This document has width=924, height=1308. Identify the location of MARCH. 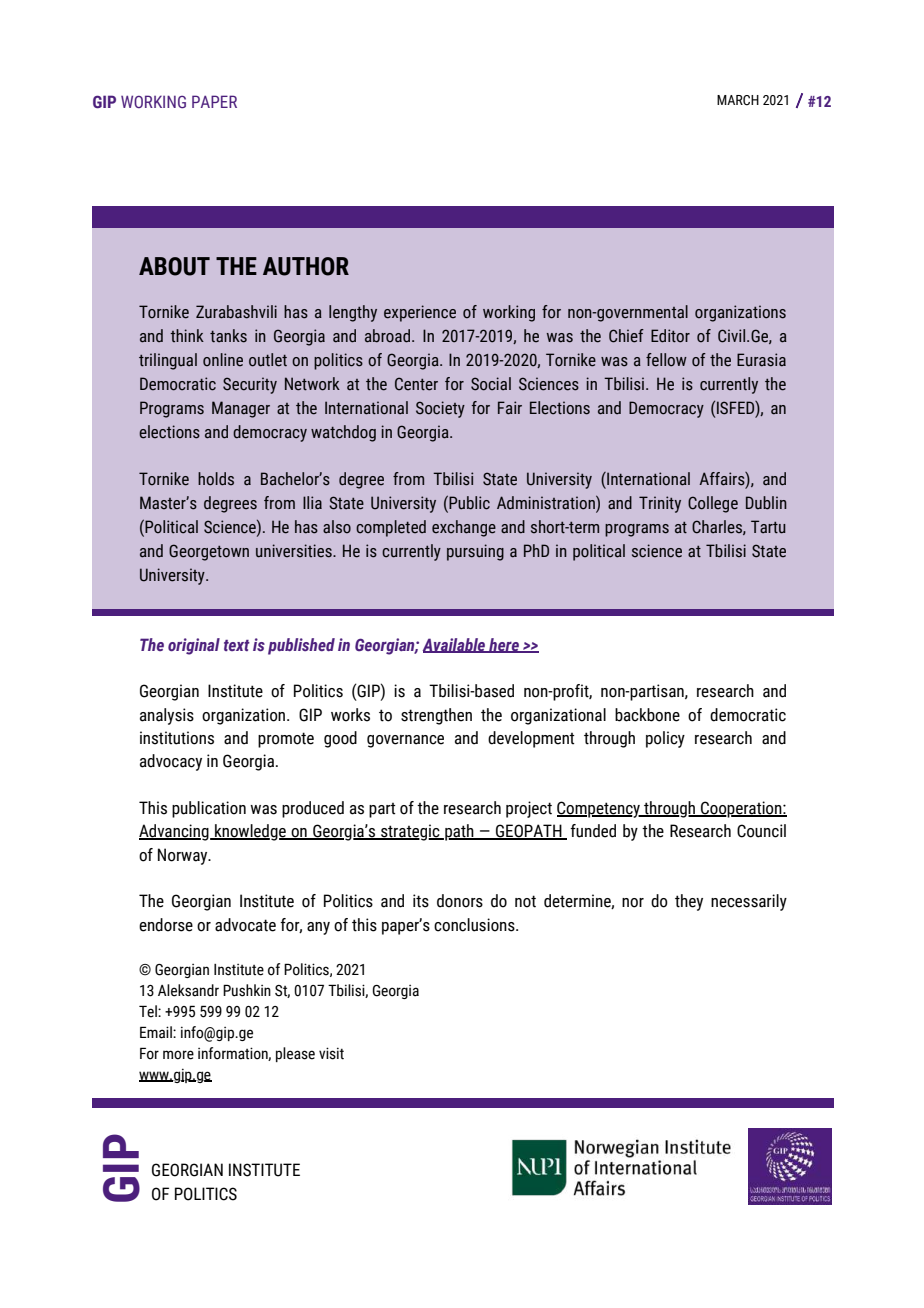
(738, 100).
